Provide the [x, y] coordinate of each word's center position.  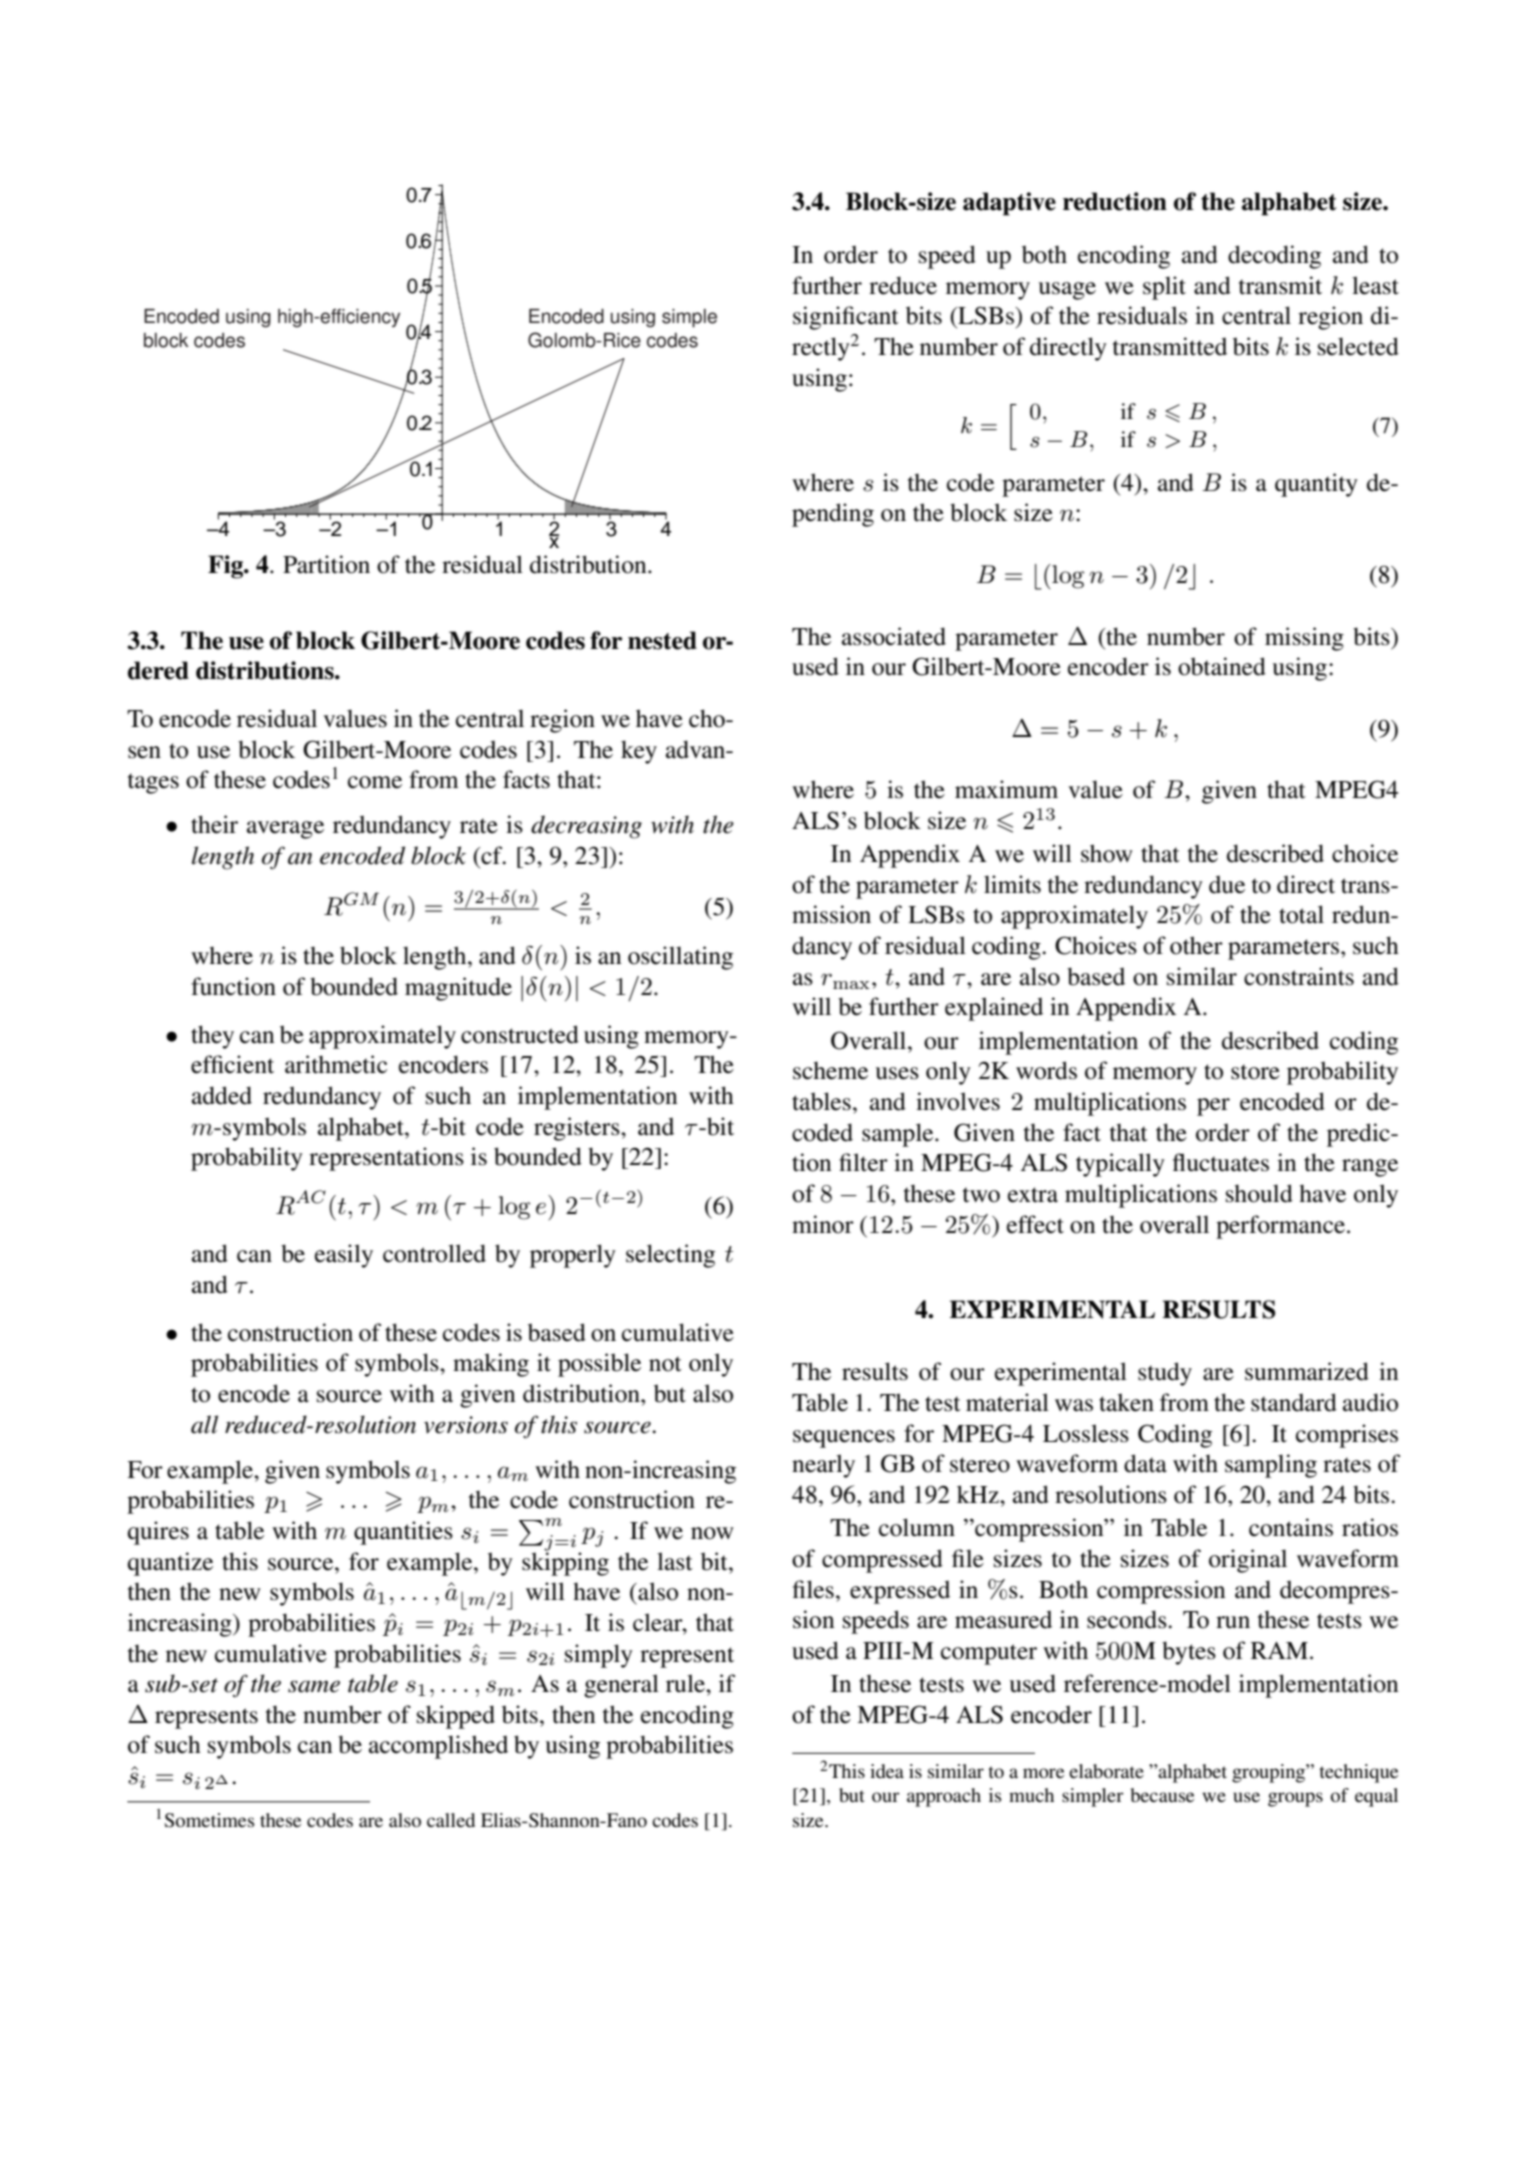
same [314, 1686]
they [212, 1037]
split [1164, 288]
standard [1294, 1402]
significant [846, 318]
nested [662, 640]
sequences [844, 1439]
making [491, 1365]
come [375, 782]
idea [887, 1771]
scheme [830, 1070]
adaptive [1009, 204]
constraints [1299, 976]
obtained [1222, 666]
